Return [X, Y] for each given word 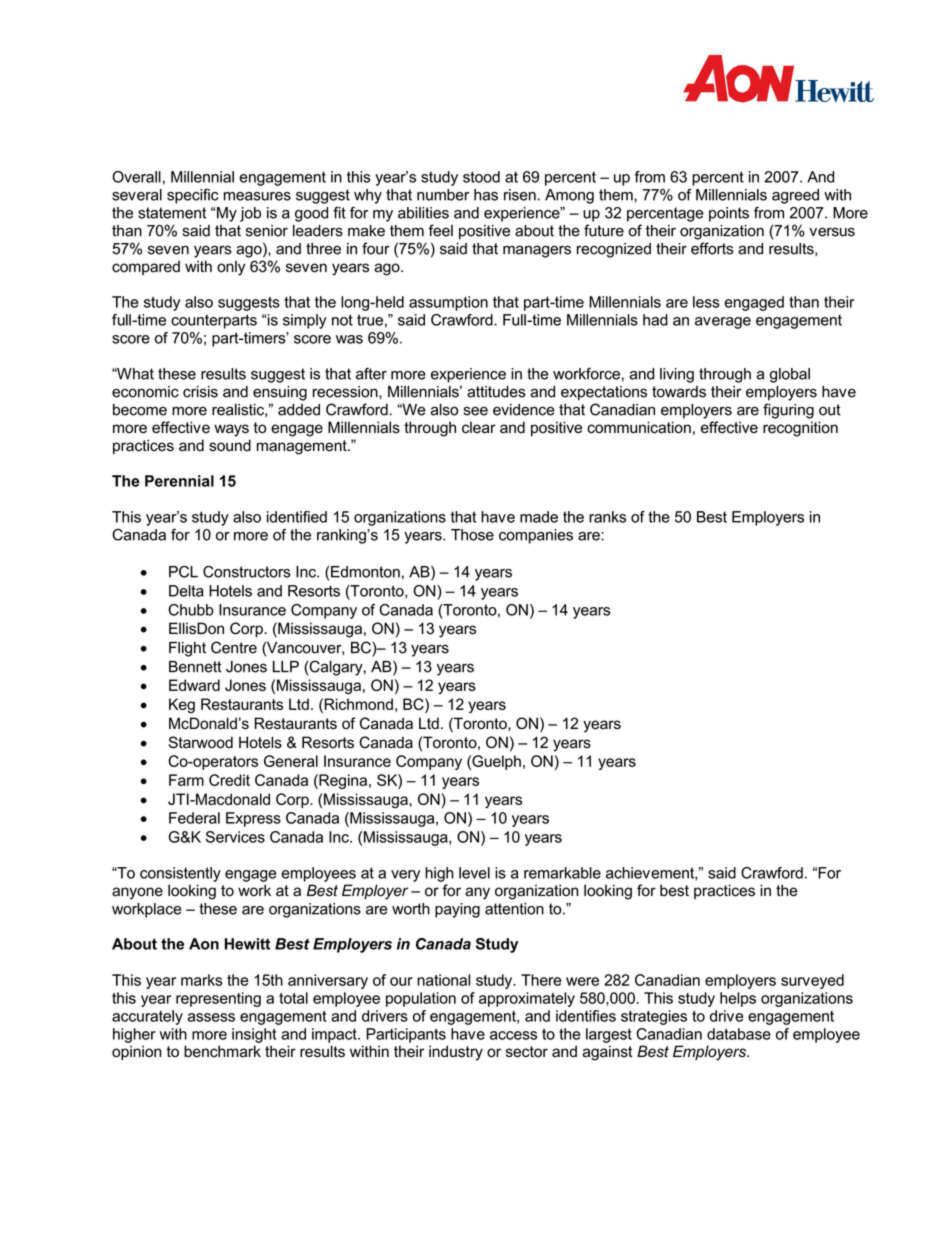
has [486, 195]
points [729, 214]
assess [211, 1017]
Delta [186, 591]
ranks [607, 517]
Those [472, 535]
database [739, 1034]
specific [192, 196]
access [513, 1035]
